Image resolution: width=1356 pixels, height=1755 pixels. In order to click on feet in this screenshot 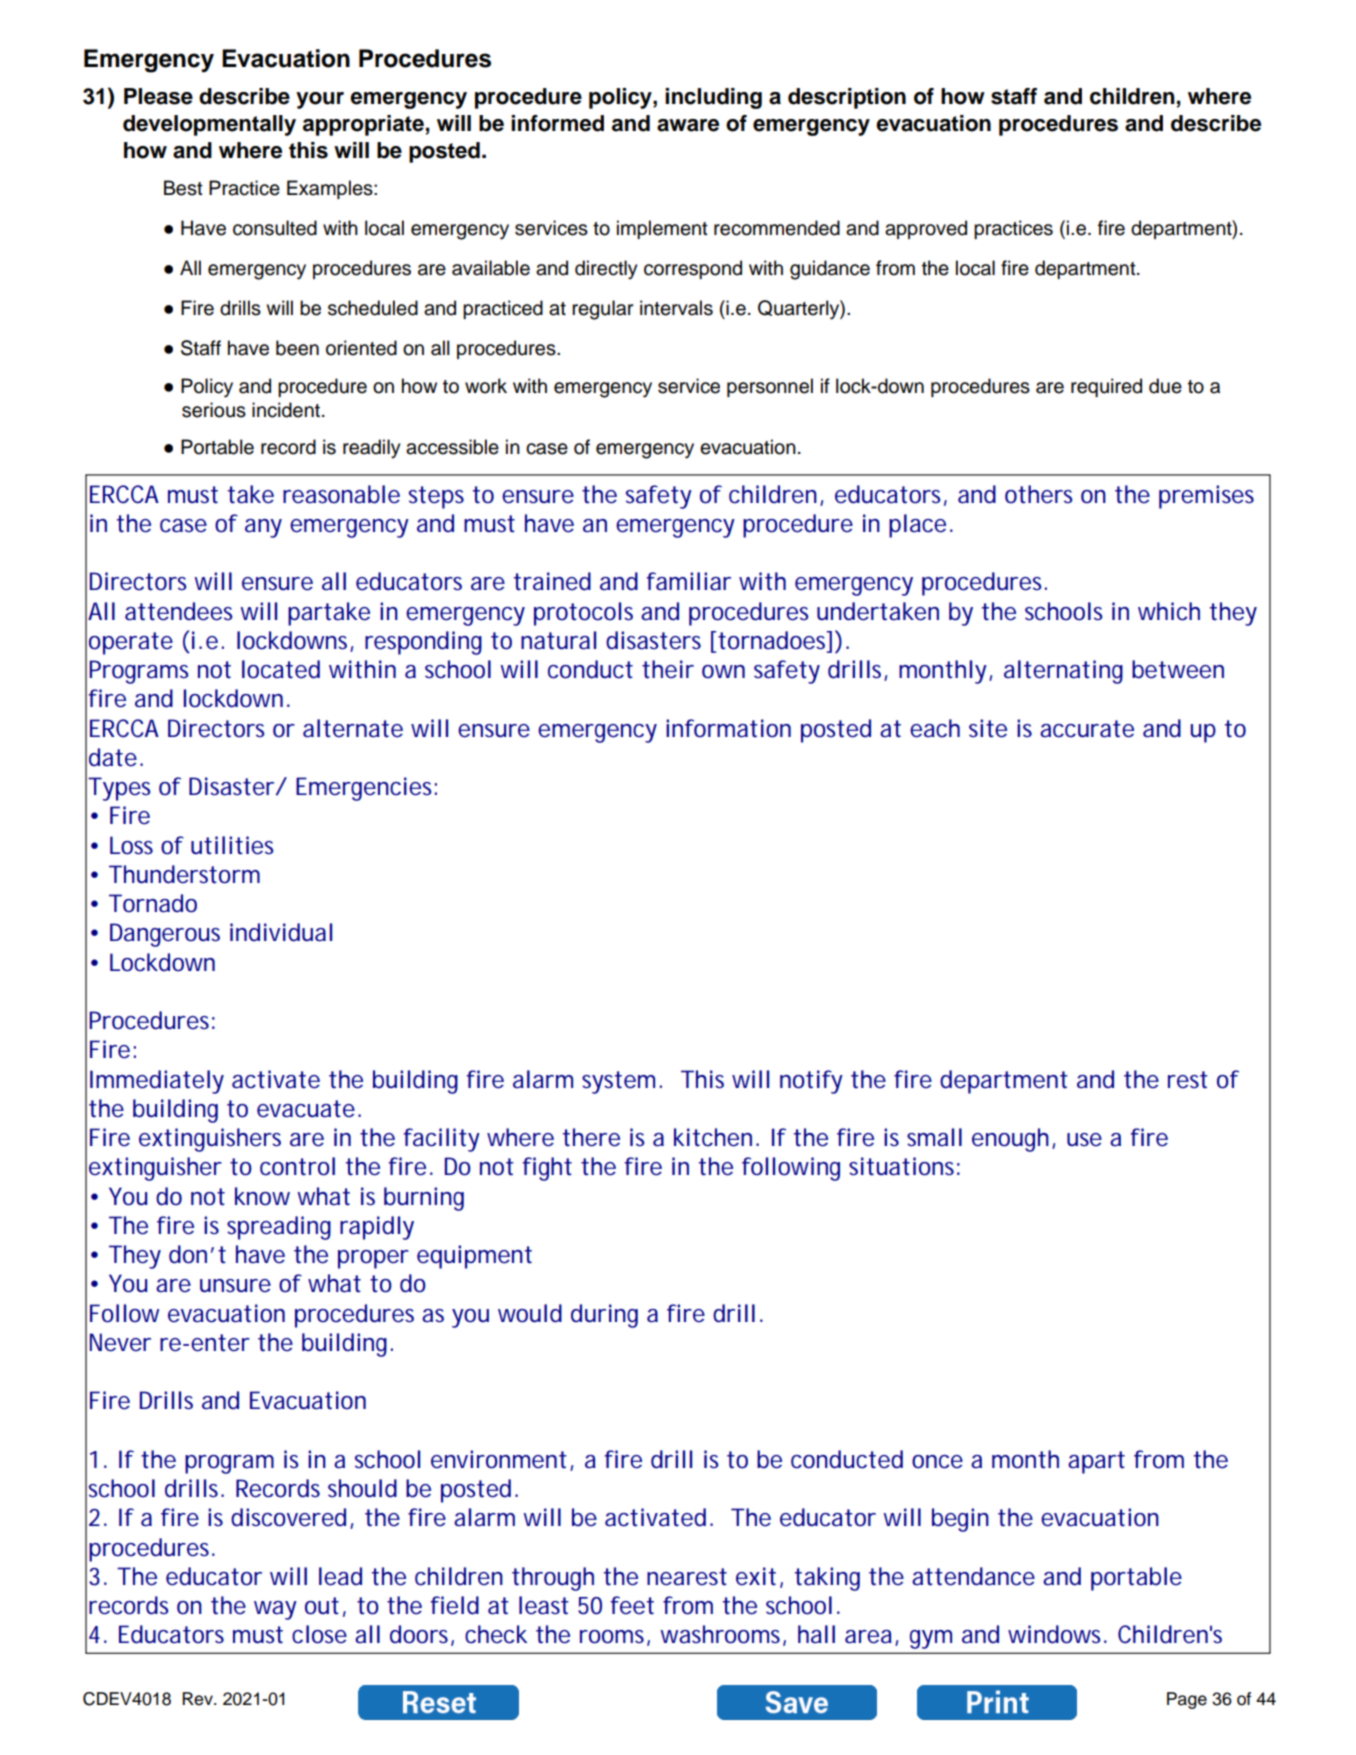, I will do `click(632, 1605)`.
